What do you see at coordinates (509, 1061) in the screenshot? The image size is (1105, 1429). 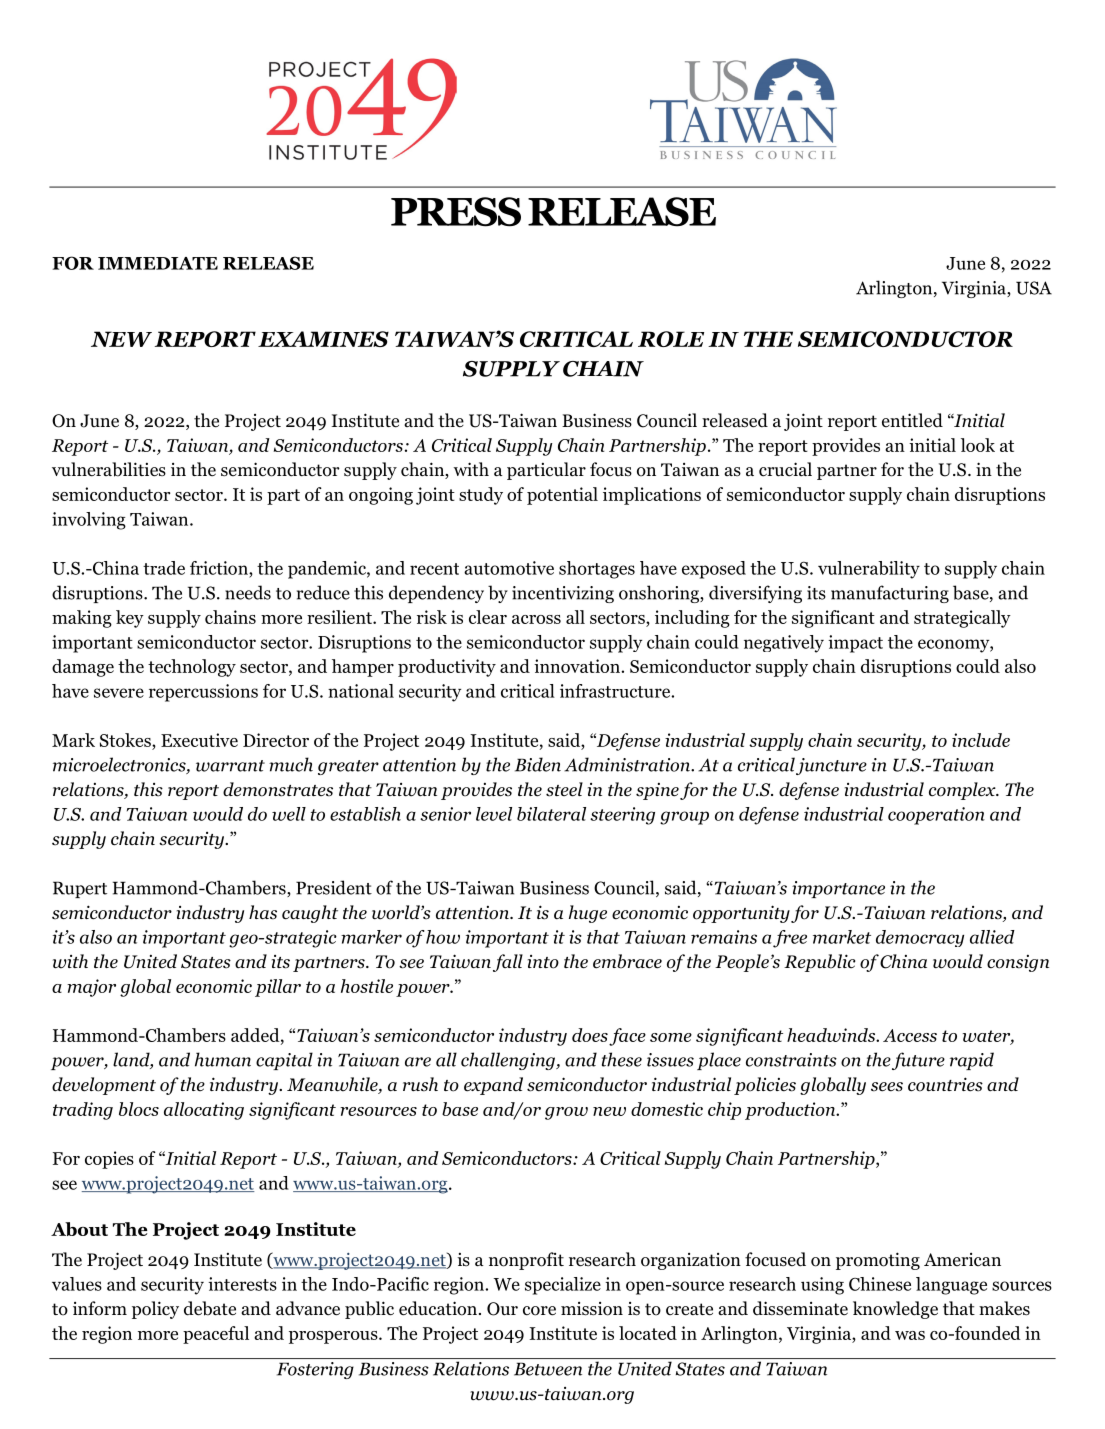 I see `challenging` at bounding box center [509, 1061].
